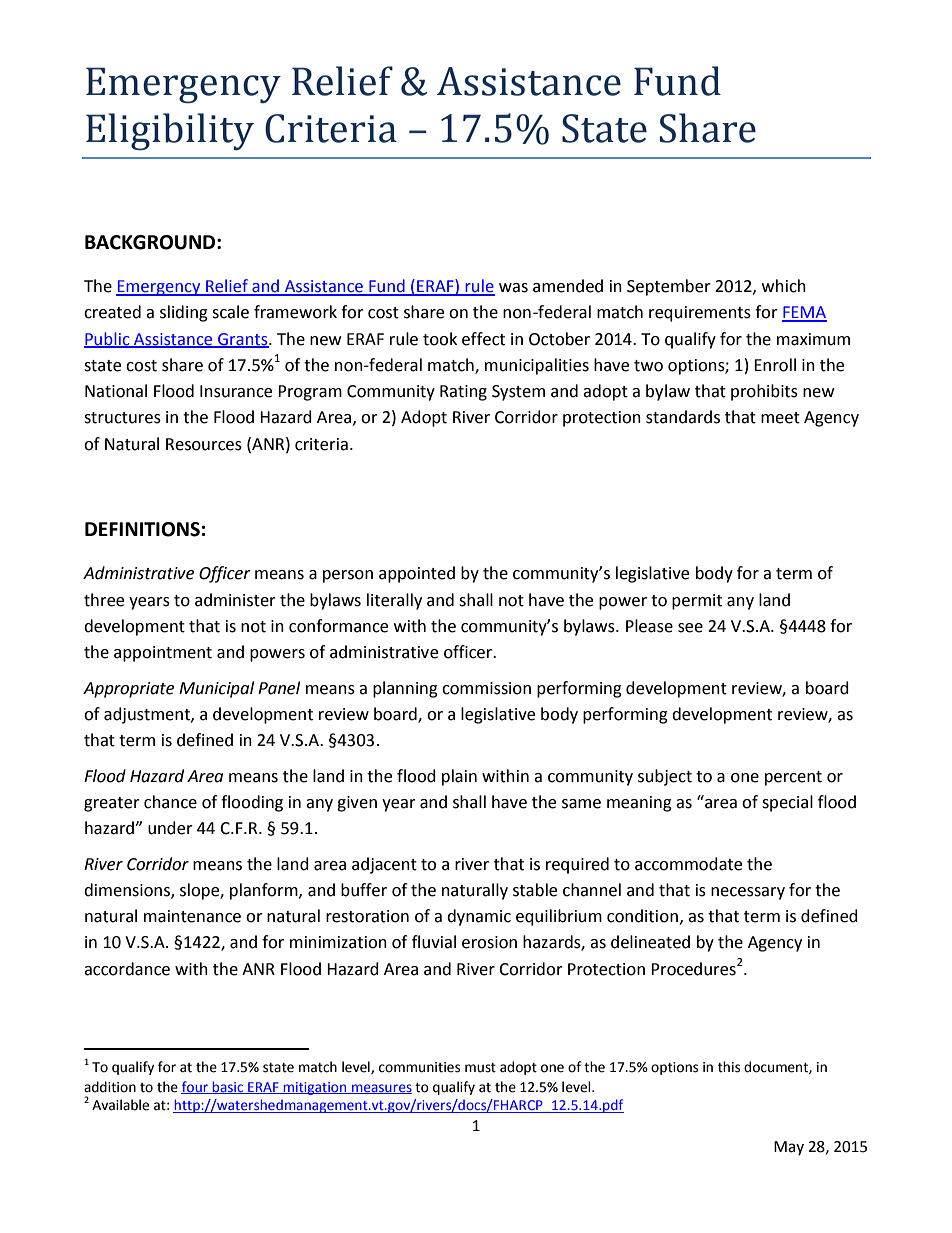  Describe the element at coordinates (196, 1087) in the screenshot. I see `four` at that location.
